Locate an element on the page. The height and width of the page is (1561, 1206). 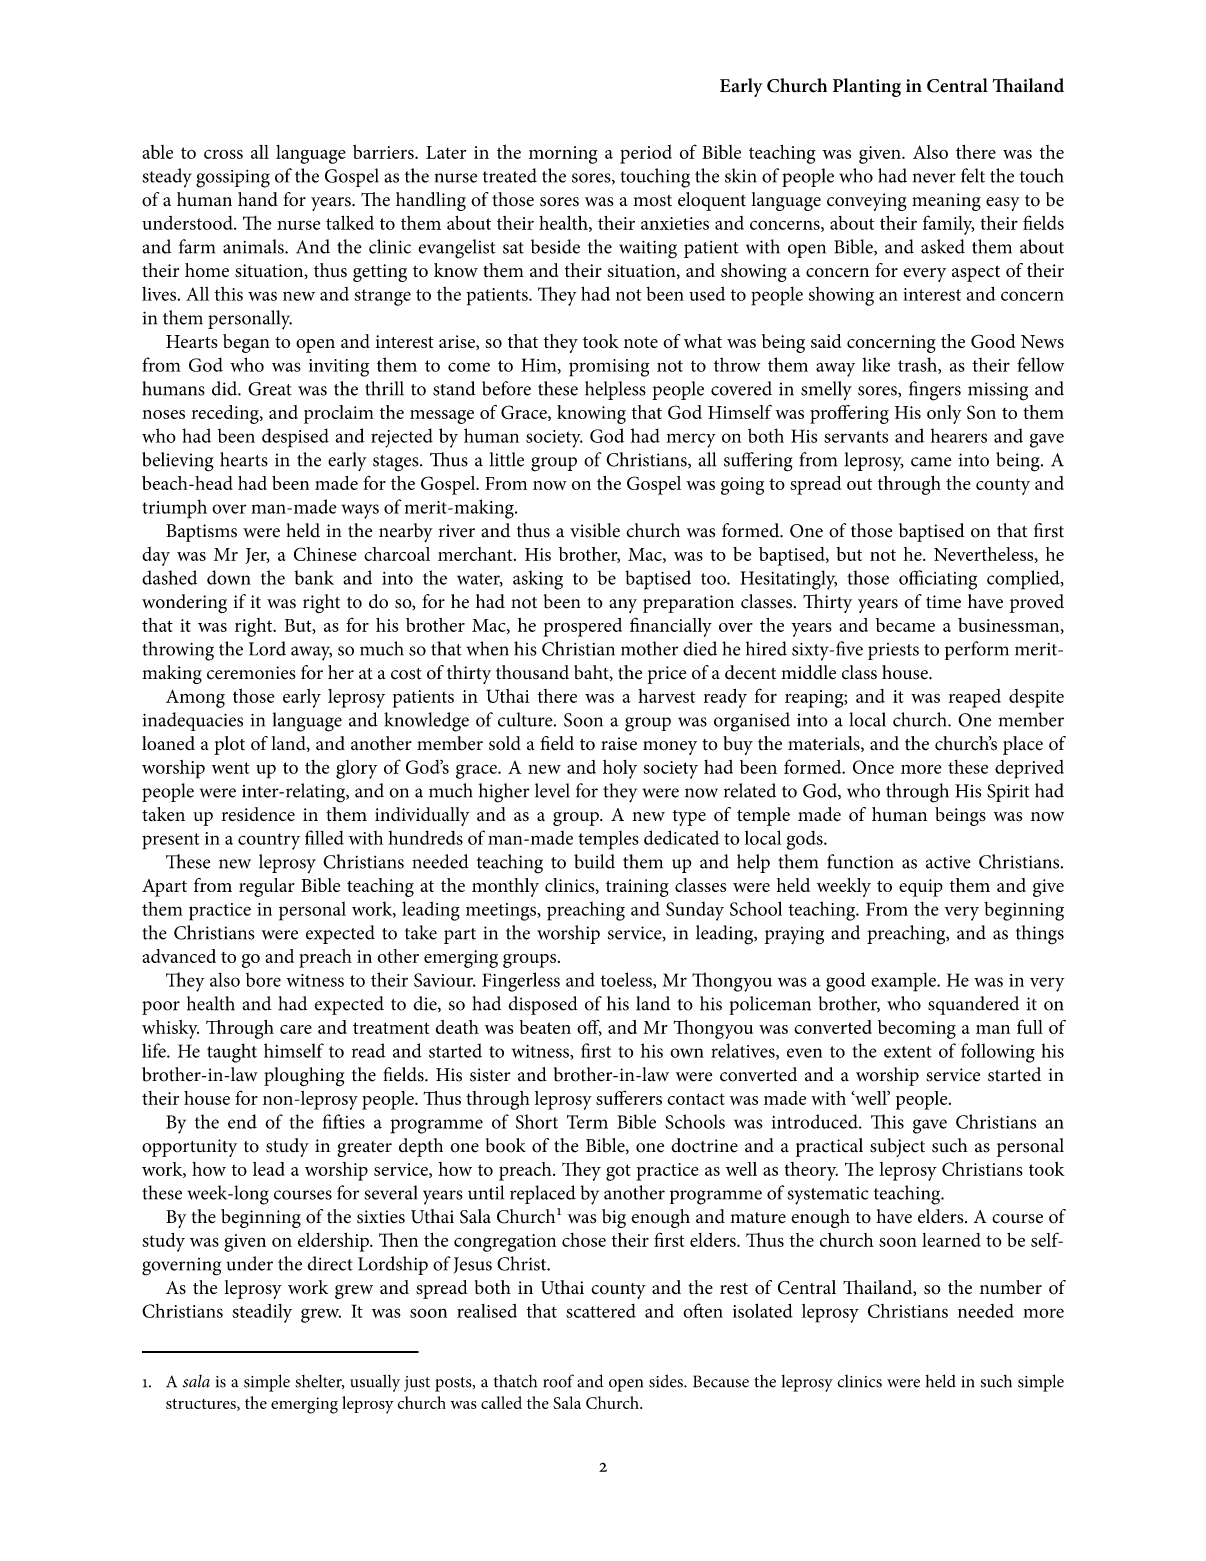
steadily is located at coordinates (262, 1313).
